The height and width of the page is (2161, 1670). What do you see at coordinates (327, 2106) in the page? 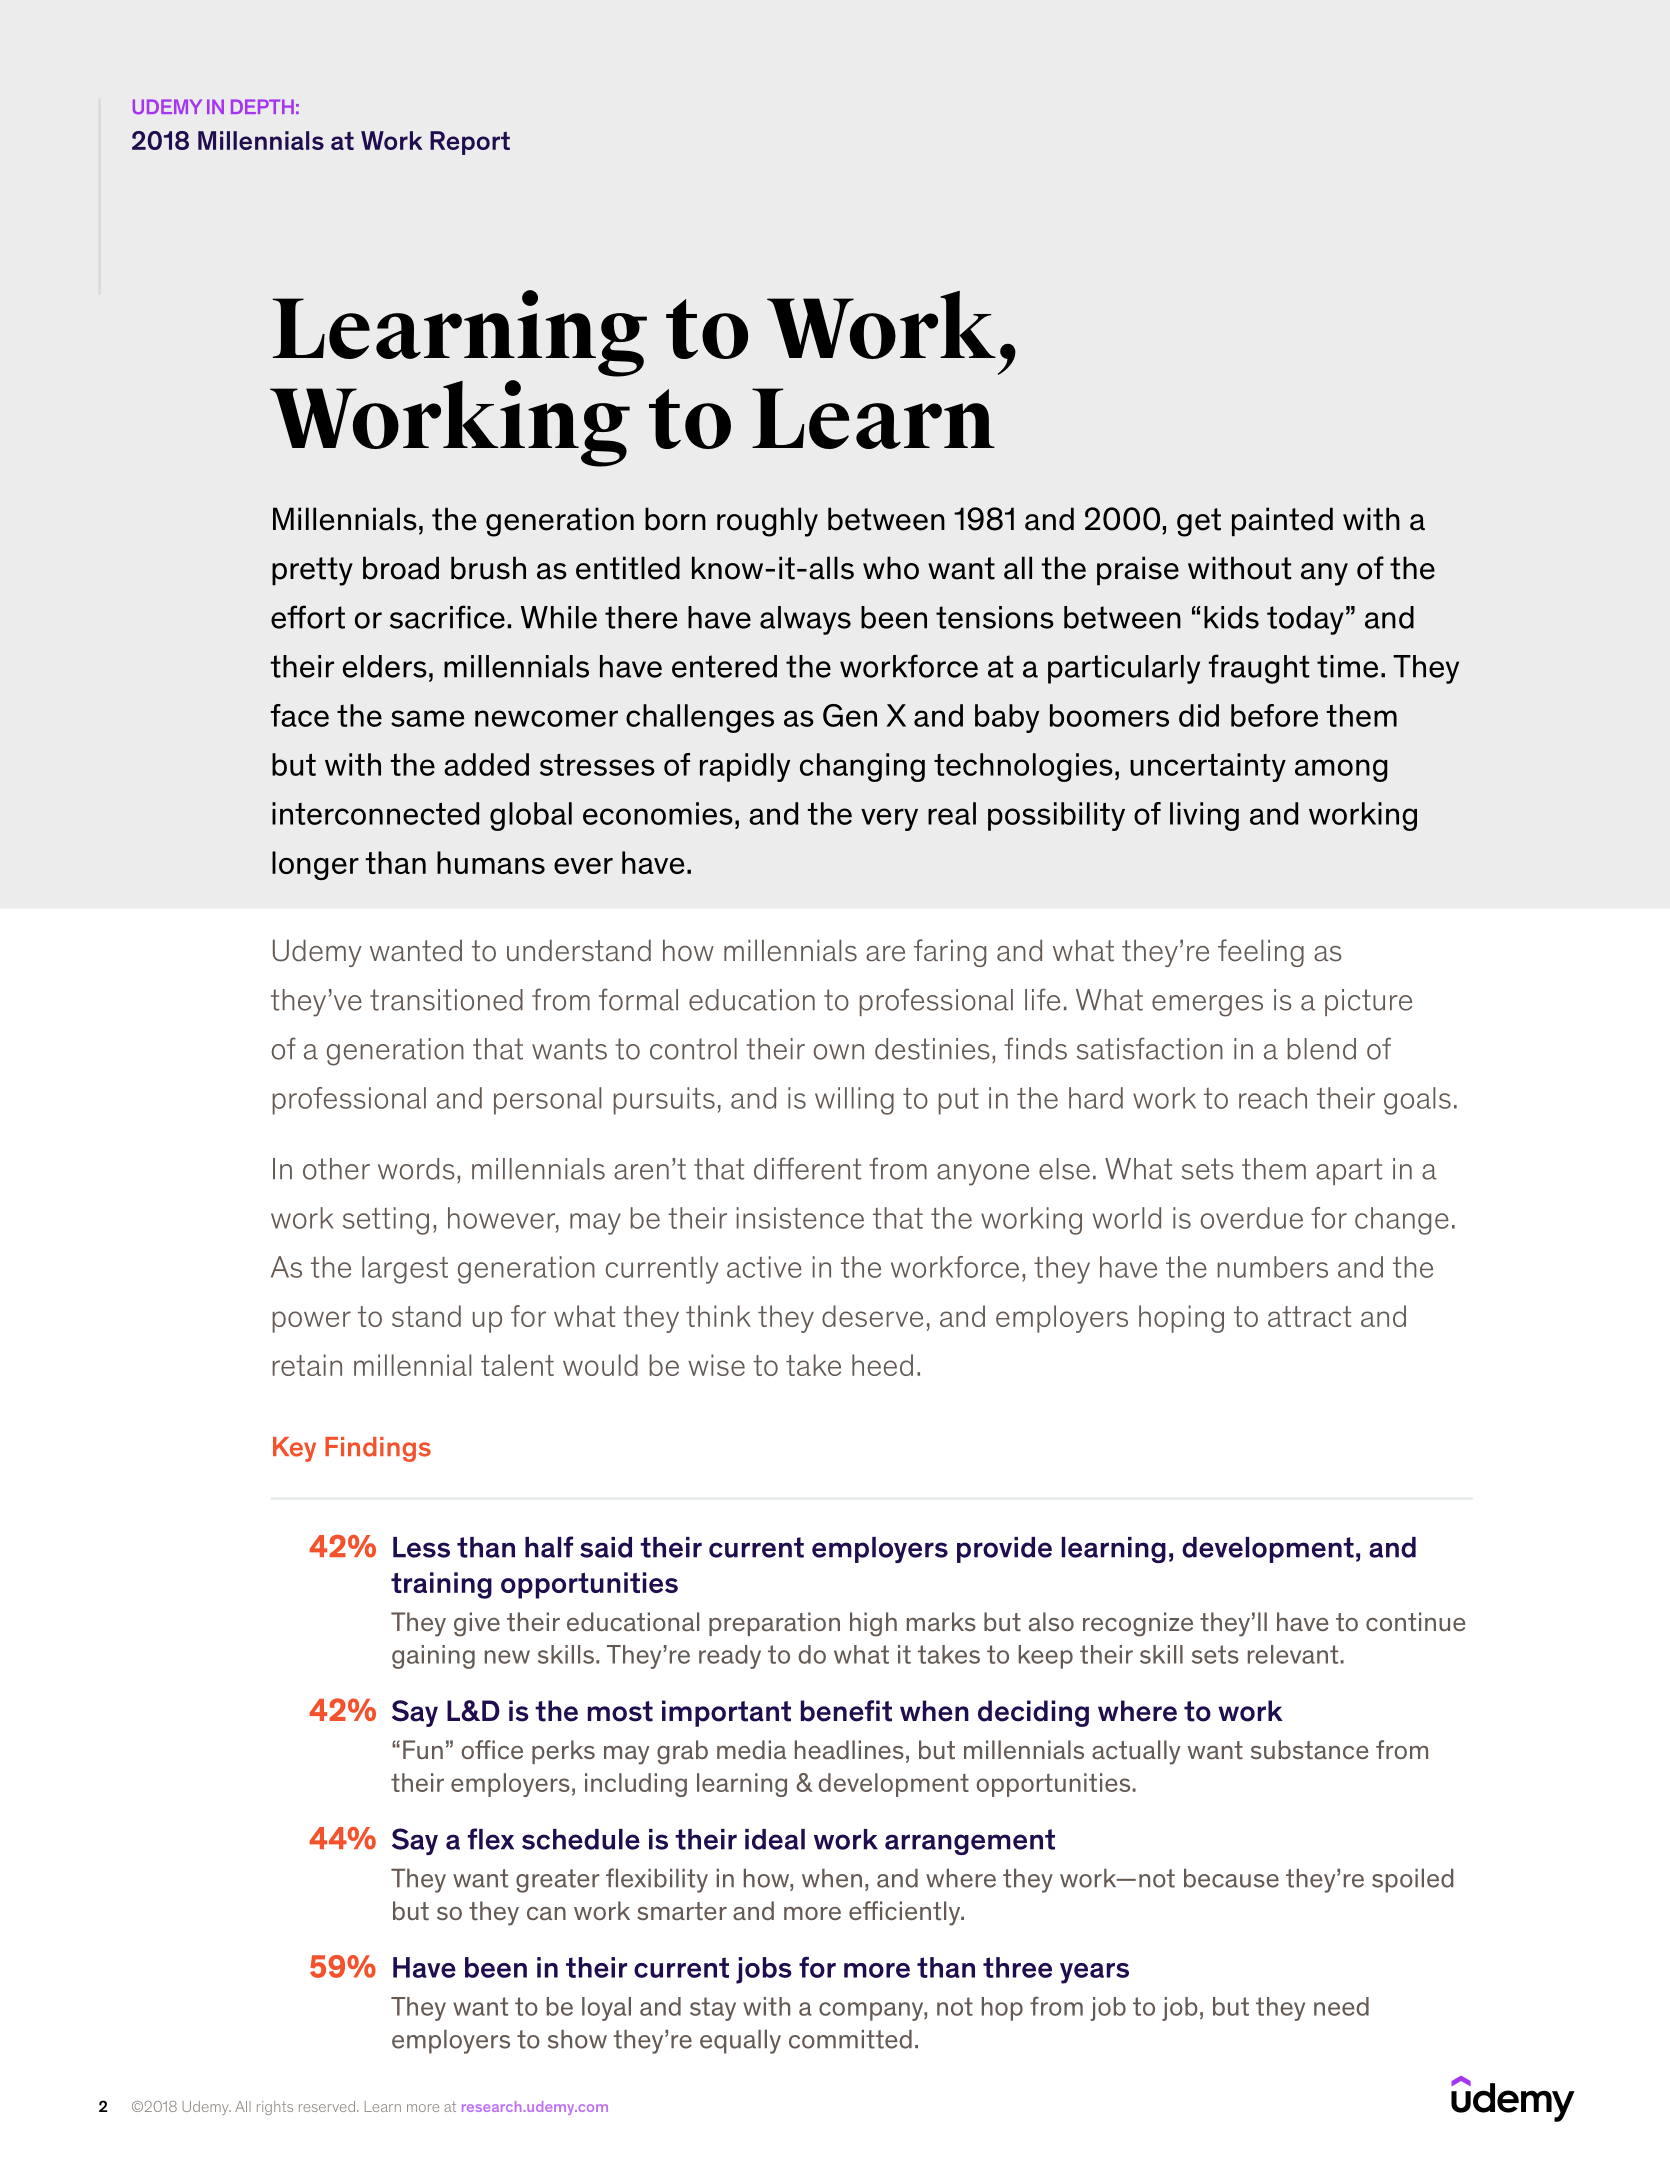
I see `reserved` at bounding box center [327, 2106].
